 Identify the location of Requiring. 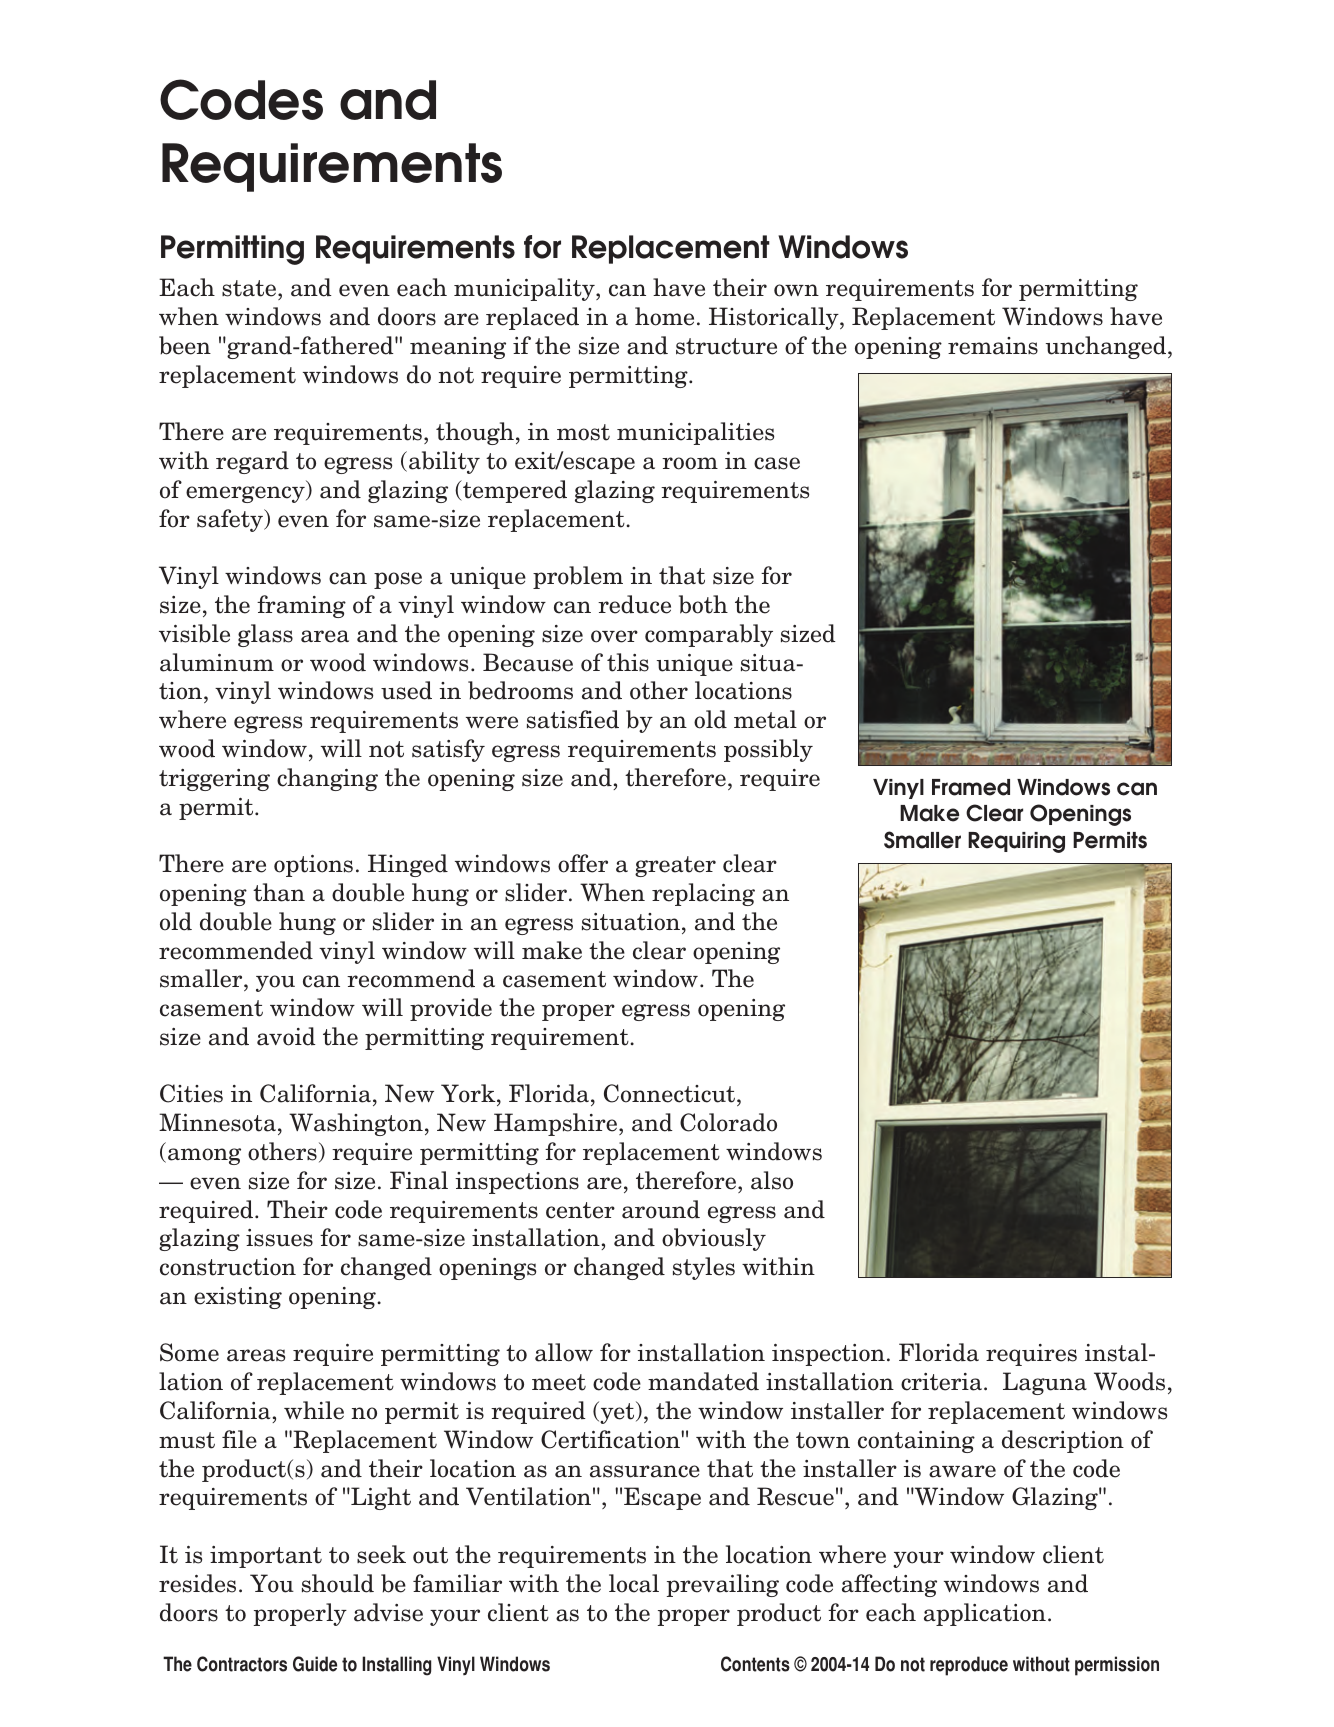
(1016, 842).
